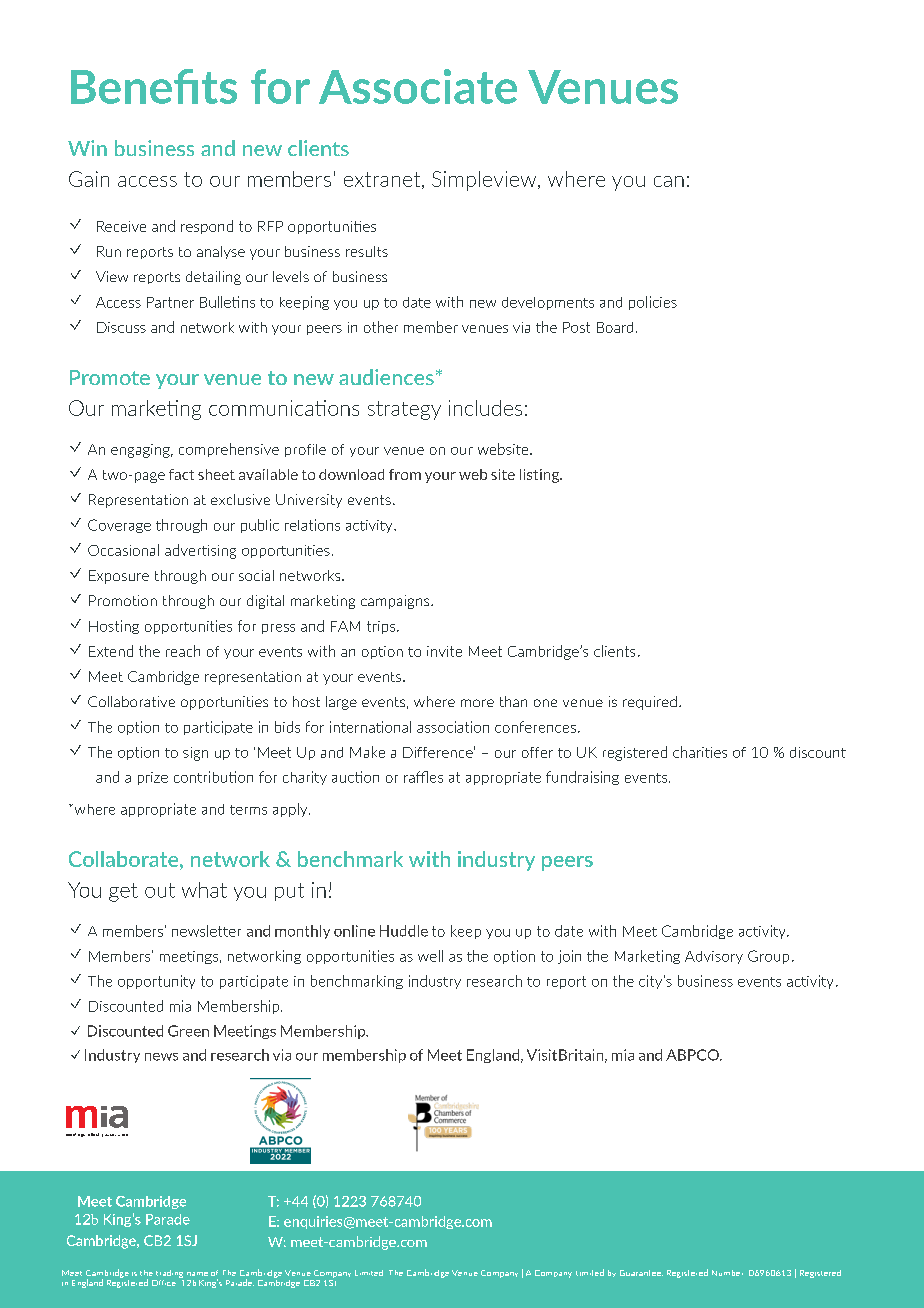 The image size is (924, 1308). Describe the element at coordinates (169, 1274) in the screenshot. I see `trading` at that location.
